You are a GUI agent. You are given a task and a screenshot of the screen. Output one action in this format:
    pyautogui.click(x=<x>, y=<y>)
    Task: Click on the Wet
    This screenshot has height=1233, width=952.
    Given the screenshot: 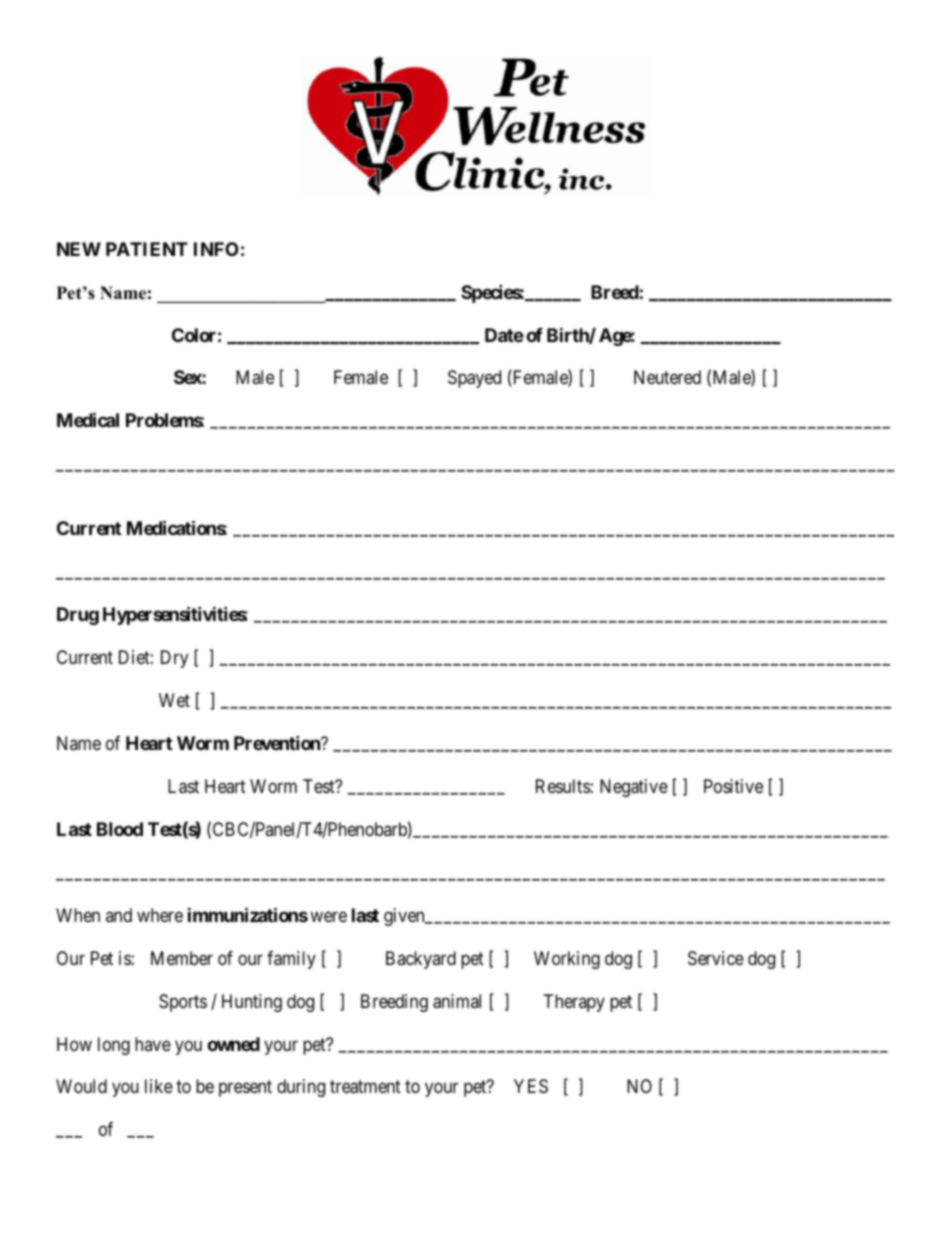 What is the action you would take?
    pyautogui.click(x=174, y=700)
